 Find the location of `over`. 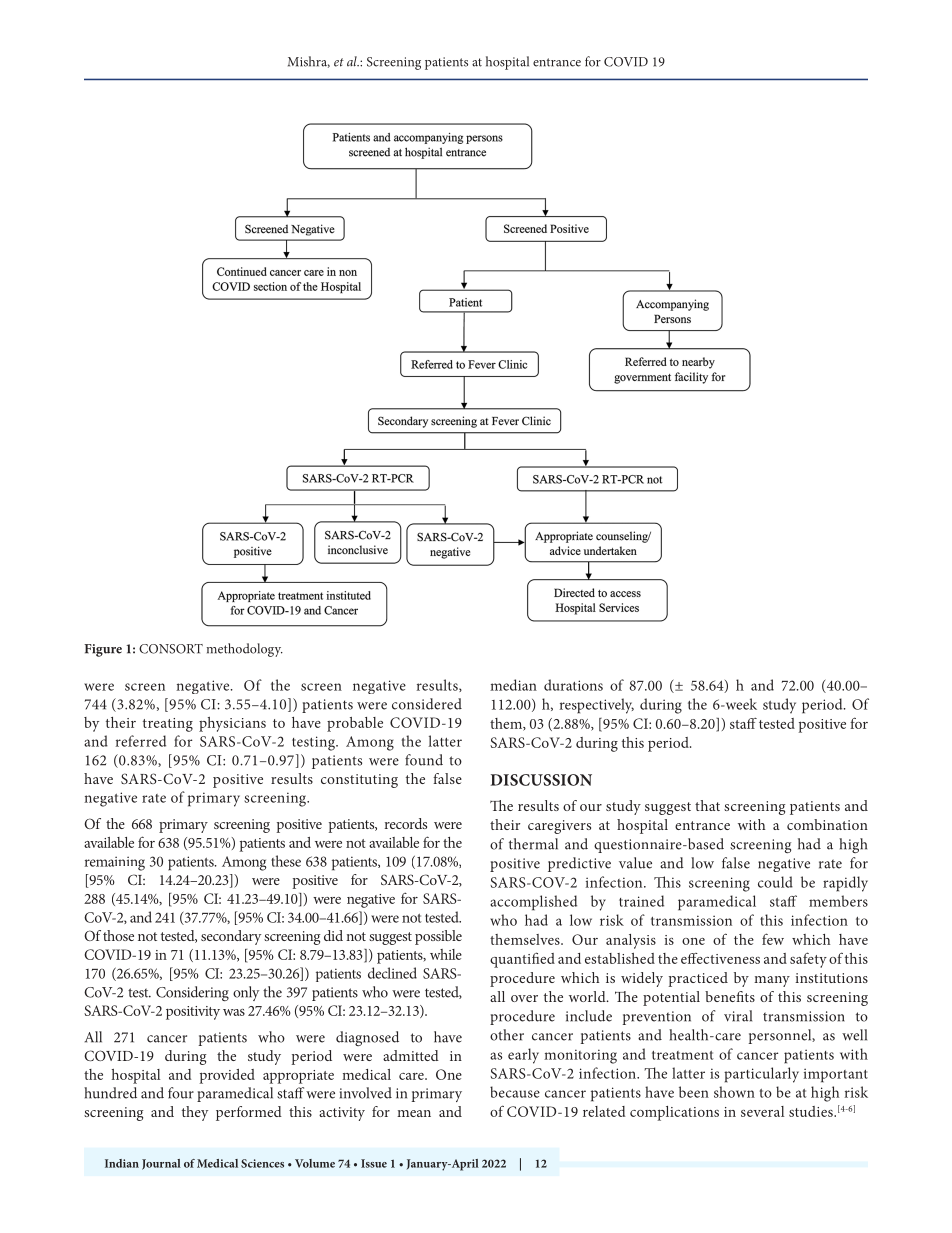

over is located at coordinates (524, 998).
